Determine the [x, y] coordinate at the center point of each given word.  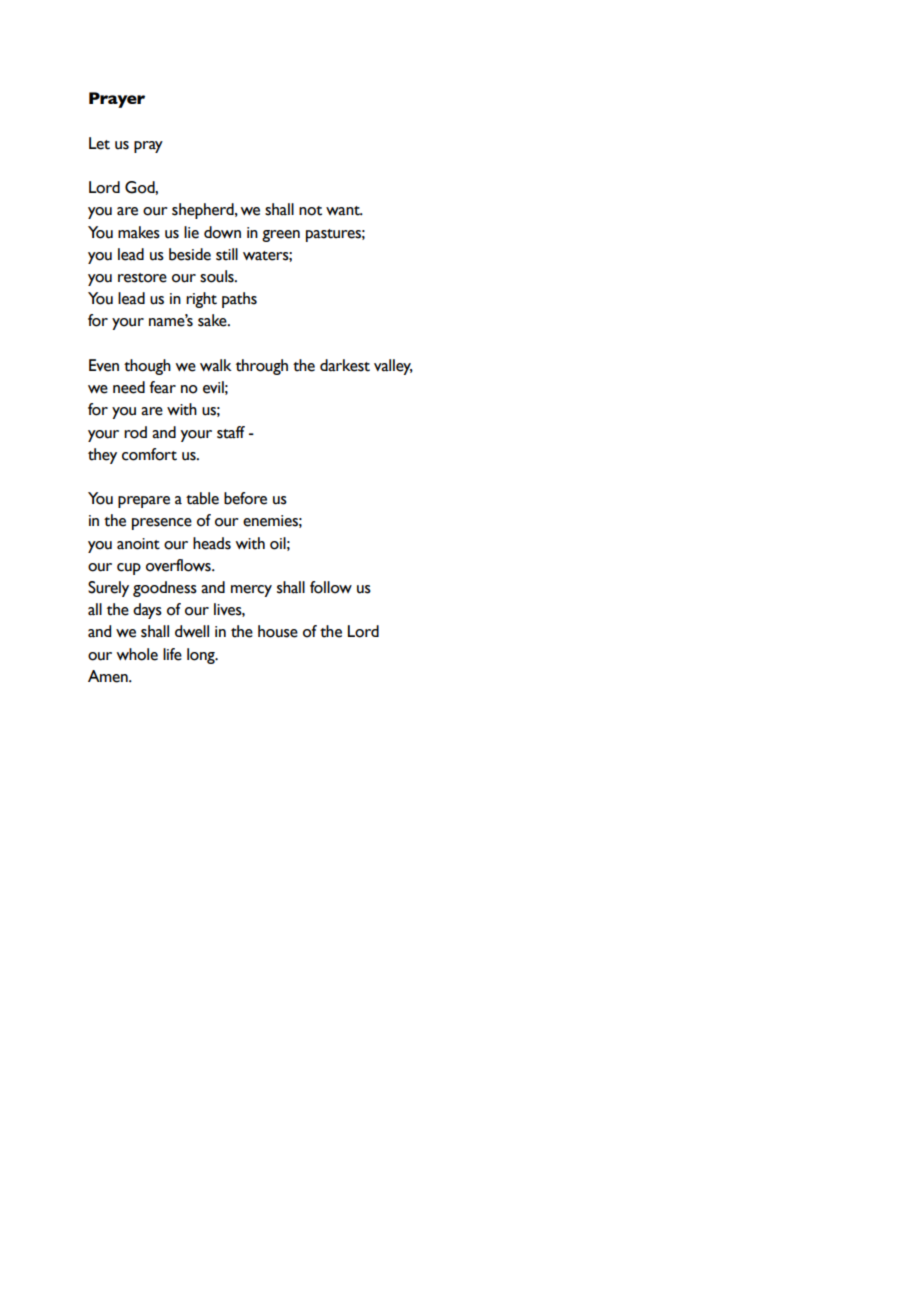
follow [331, 587]
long [202, 656]
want [344, 211]
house [278, 631]
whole [137, 654]
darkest [345, 365]
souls [218, 276]
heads [212, 543]
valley [393, 367]
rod [135, 432]
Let [99, 143]
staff [231, 432]
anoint [138, 544]
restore [142, 278]
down [222, 232]
